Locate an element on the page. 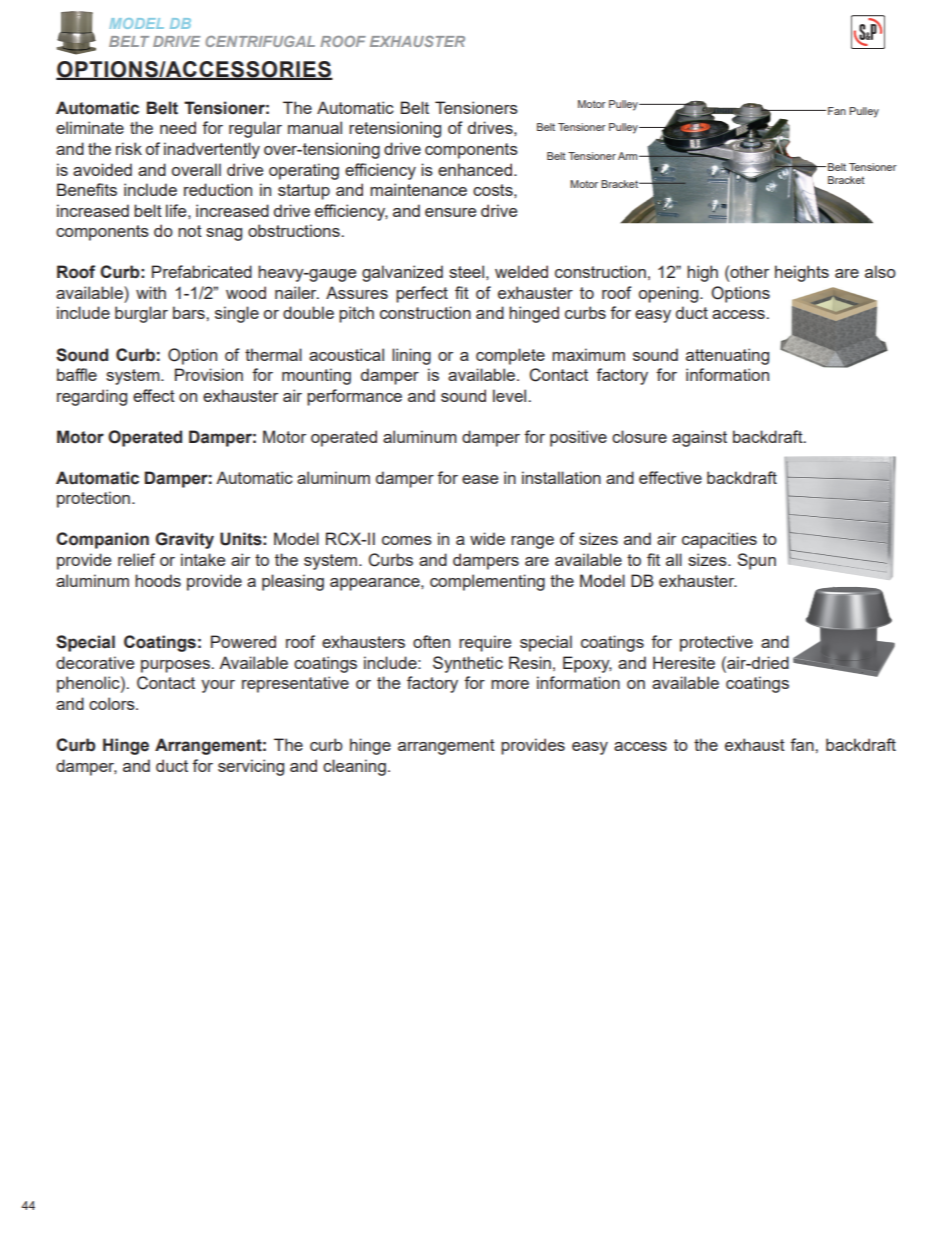  cleaning is located at coordinates (354, 767).
